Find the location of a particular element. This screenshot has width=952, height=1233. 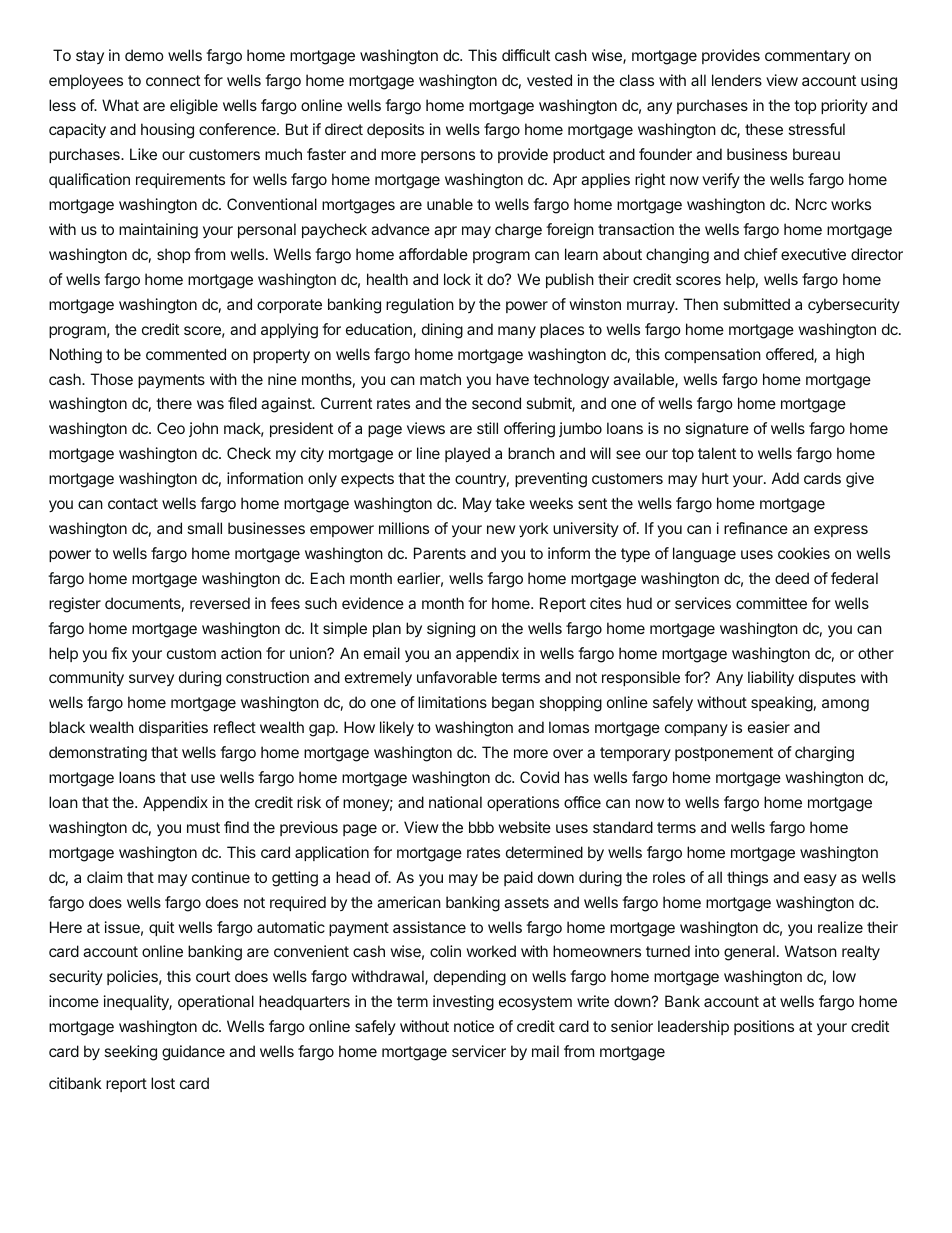

servicer is located at coordinates (479, 1051).
